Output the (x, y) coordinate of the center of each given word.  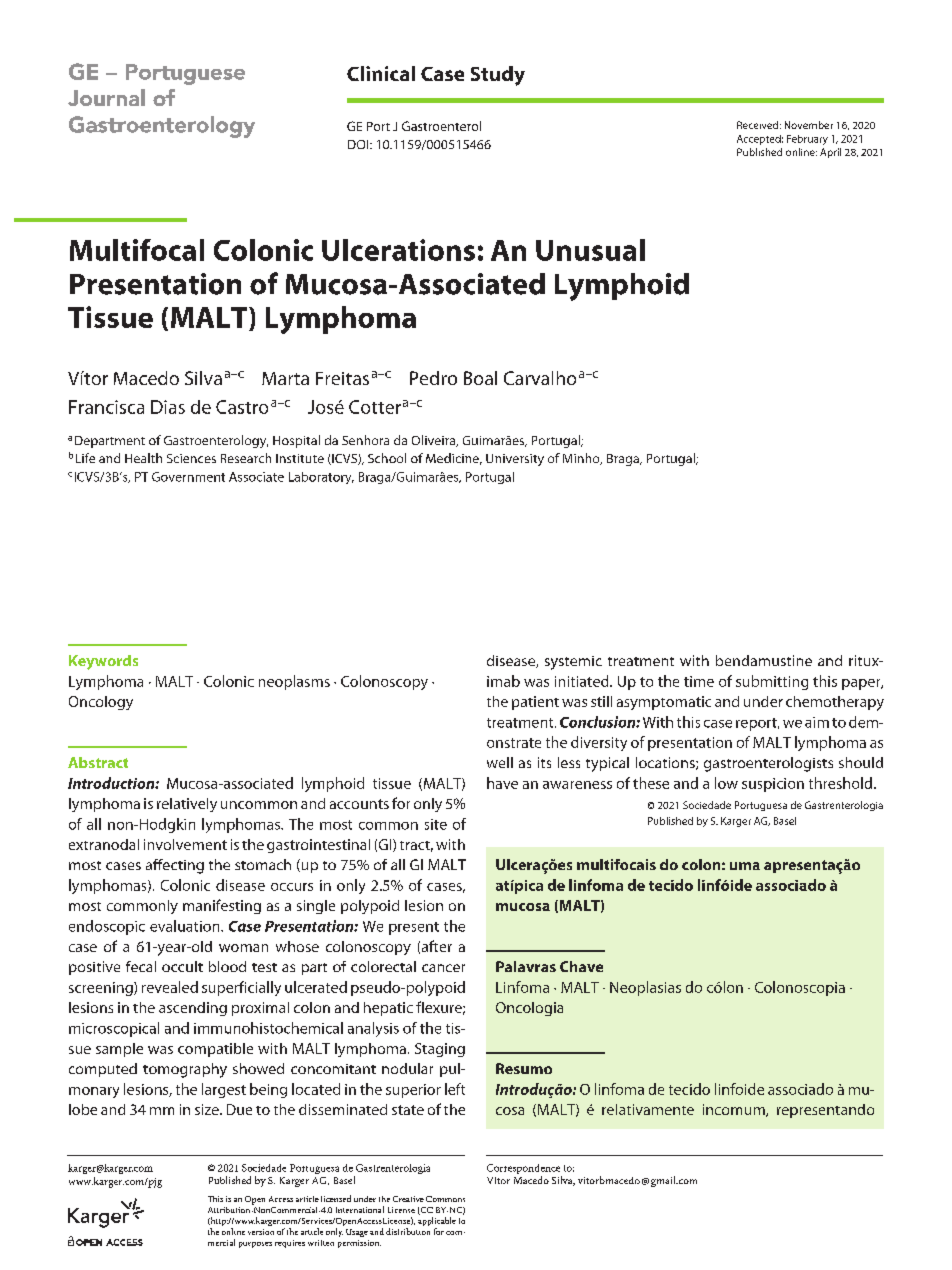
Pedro (433, 378)
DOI (359, 144)
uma (745, 866)
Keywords (103, 662)
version (261, 1232)
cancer (443, 968)
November (809, 125)
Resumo (524, 1068)
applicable (437, 1223)
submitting (772, 682)
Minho (582, 459)
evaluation (186, 926)
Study (498, 76)
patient (535, 703)
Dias (168, 407)
